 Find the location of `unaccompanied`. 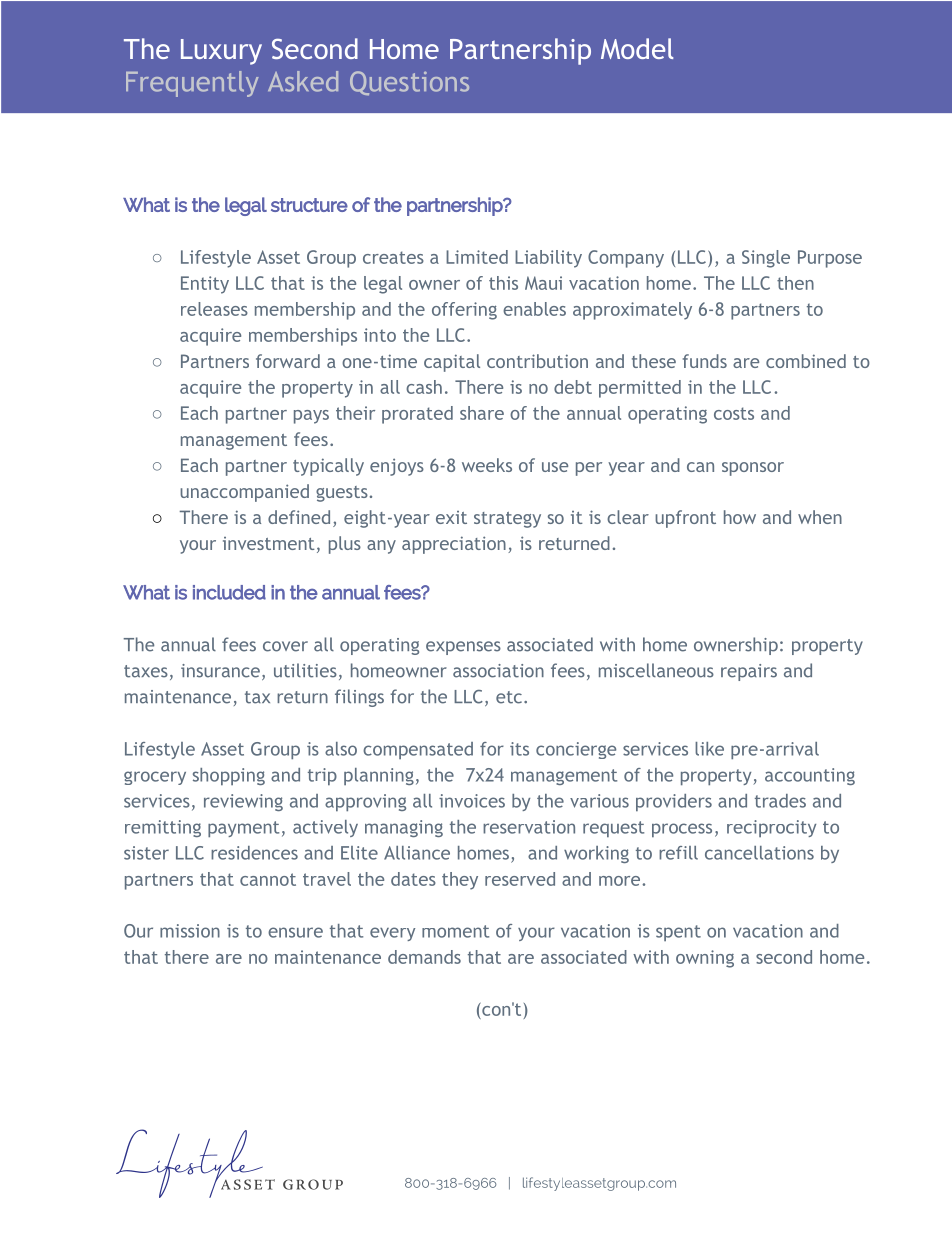

unaccompanied is located at coordinates (244, 493).
